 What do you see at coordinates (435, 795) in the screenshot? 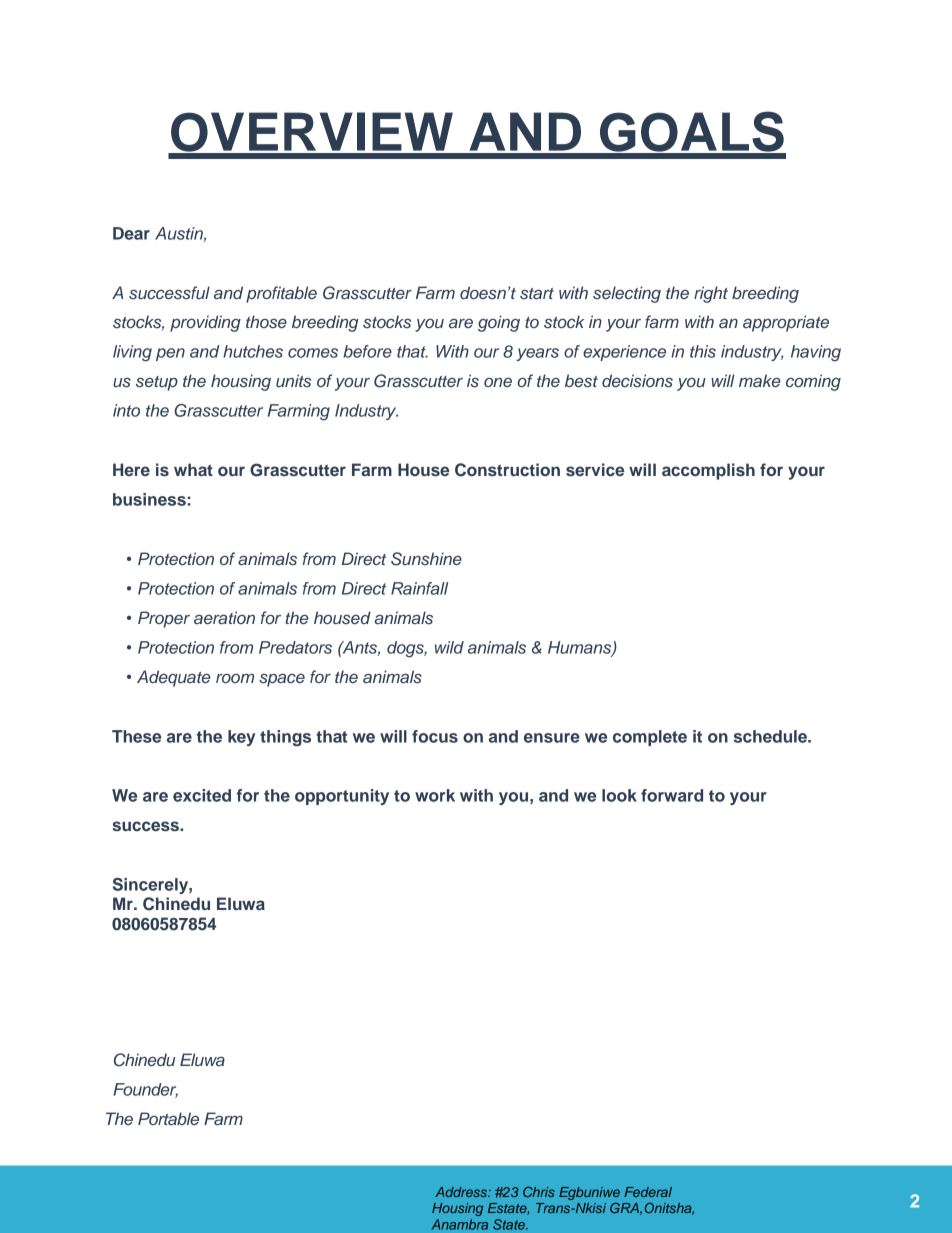
I see `work` at bounding box center [435, 795].
